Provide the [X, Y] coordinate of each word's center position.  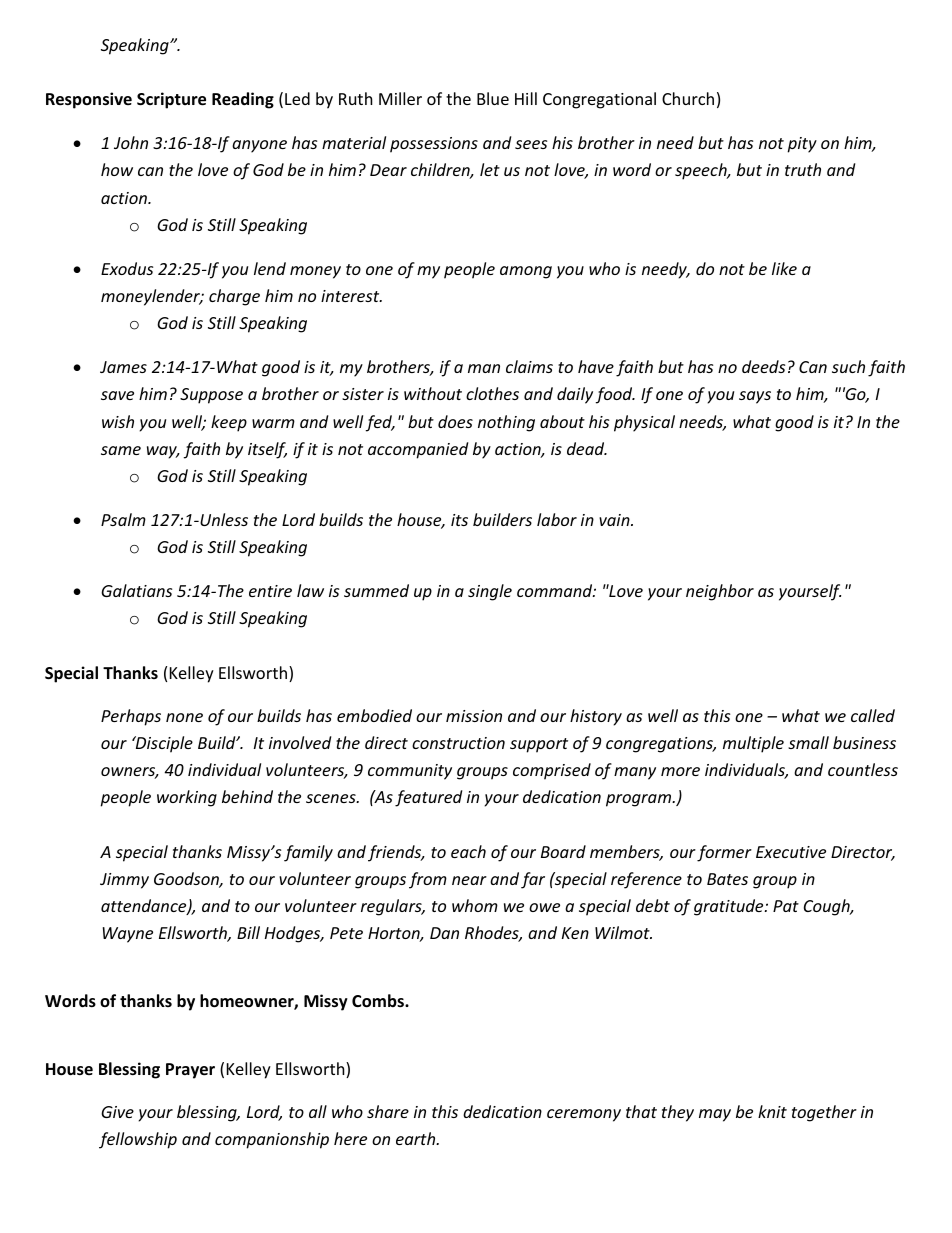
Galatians [136, 590]
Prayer [190, 1071]
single [490, 592]
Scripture [171, 100]
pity [802, 145]
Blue [493, 98]
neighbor [720, 592]
